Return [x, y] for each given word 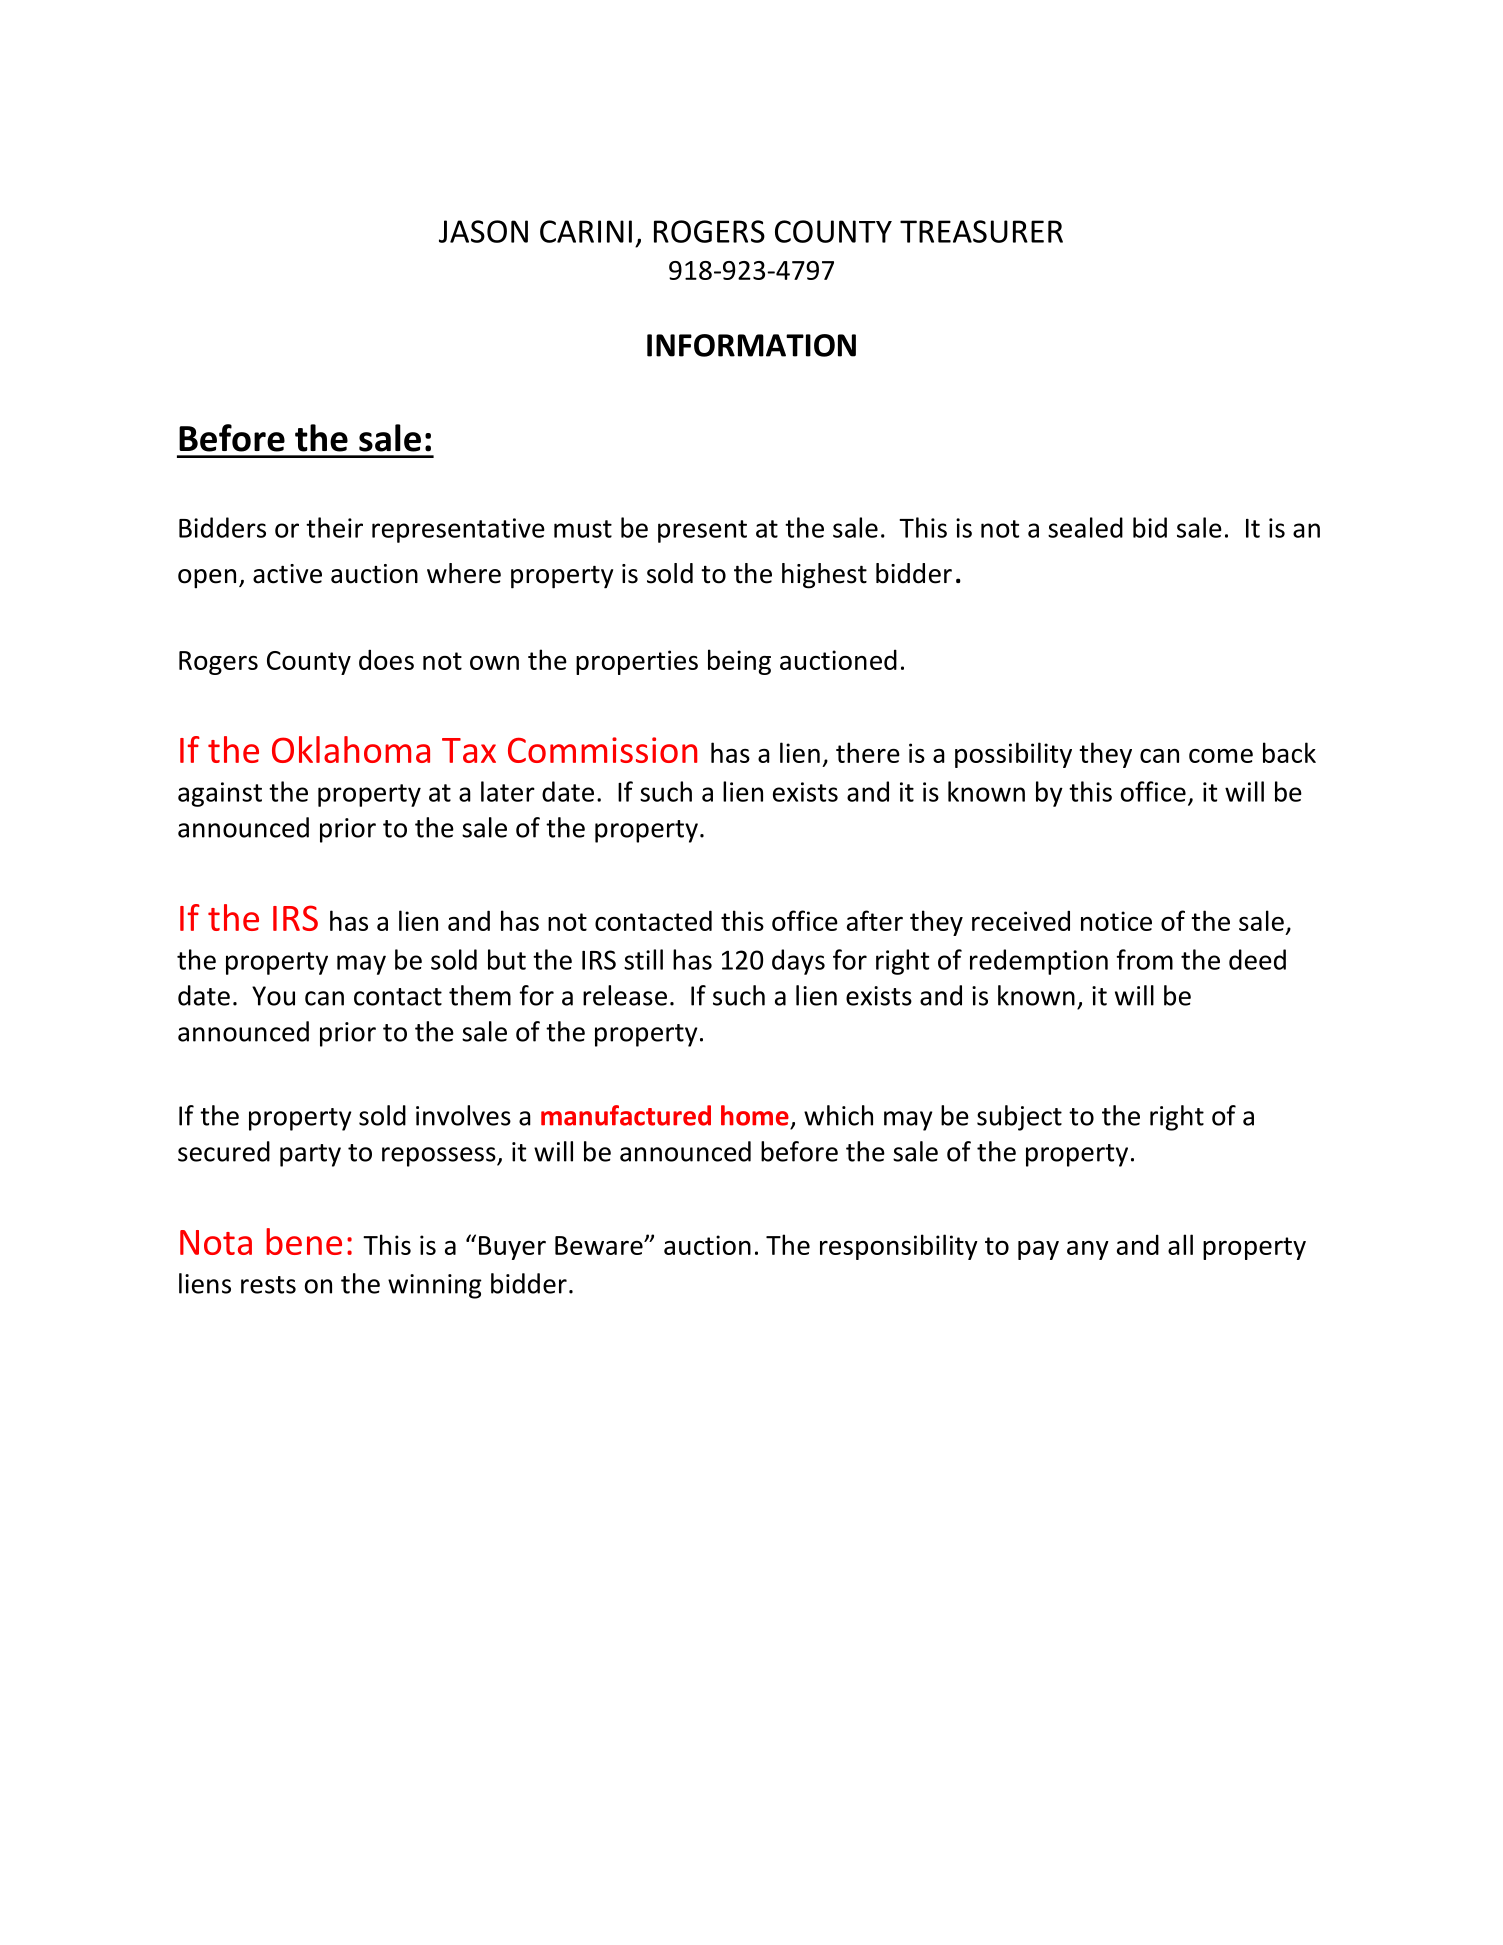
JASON [483, 231]
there [868, 752]
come [1221, 756]
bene [304, 1241]
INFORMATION [751, 345]
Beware [600, 1245]
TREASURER [981, 231]
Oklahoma [351, 749]
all [1180, 1244]
